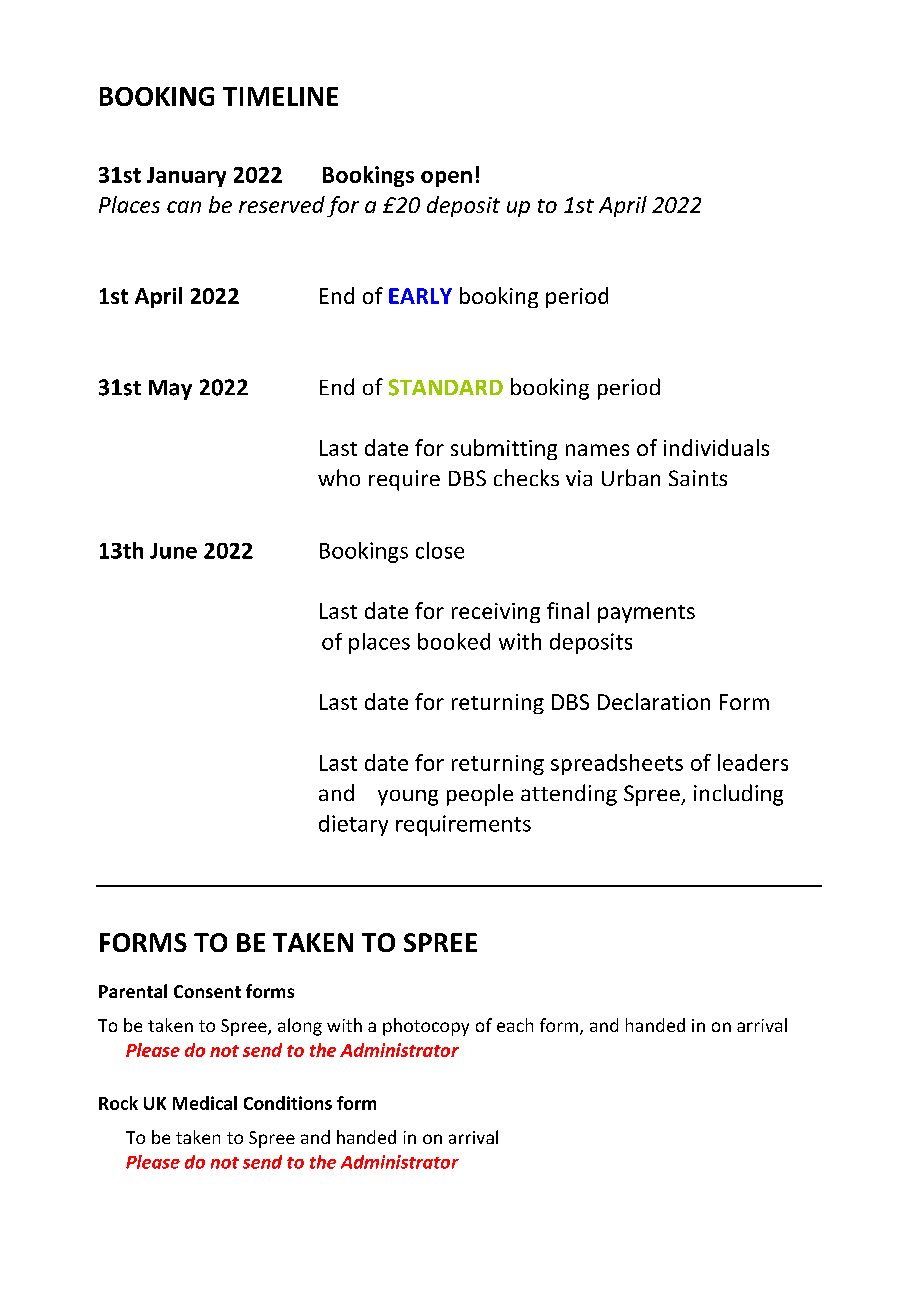 This screenshot has width=924, height=1308. Describe the element at coordinates (446, 179) in the screenshot. I see `open` at that location.
